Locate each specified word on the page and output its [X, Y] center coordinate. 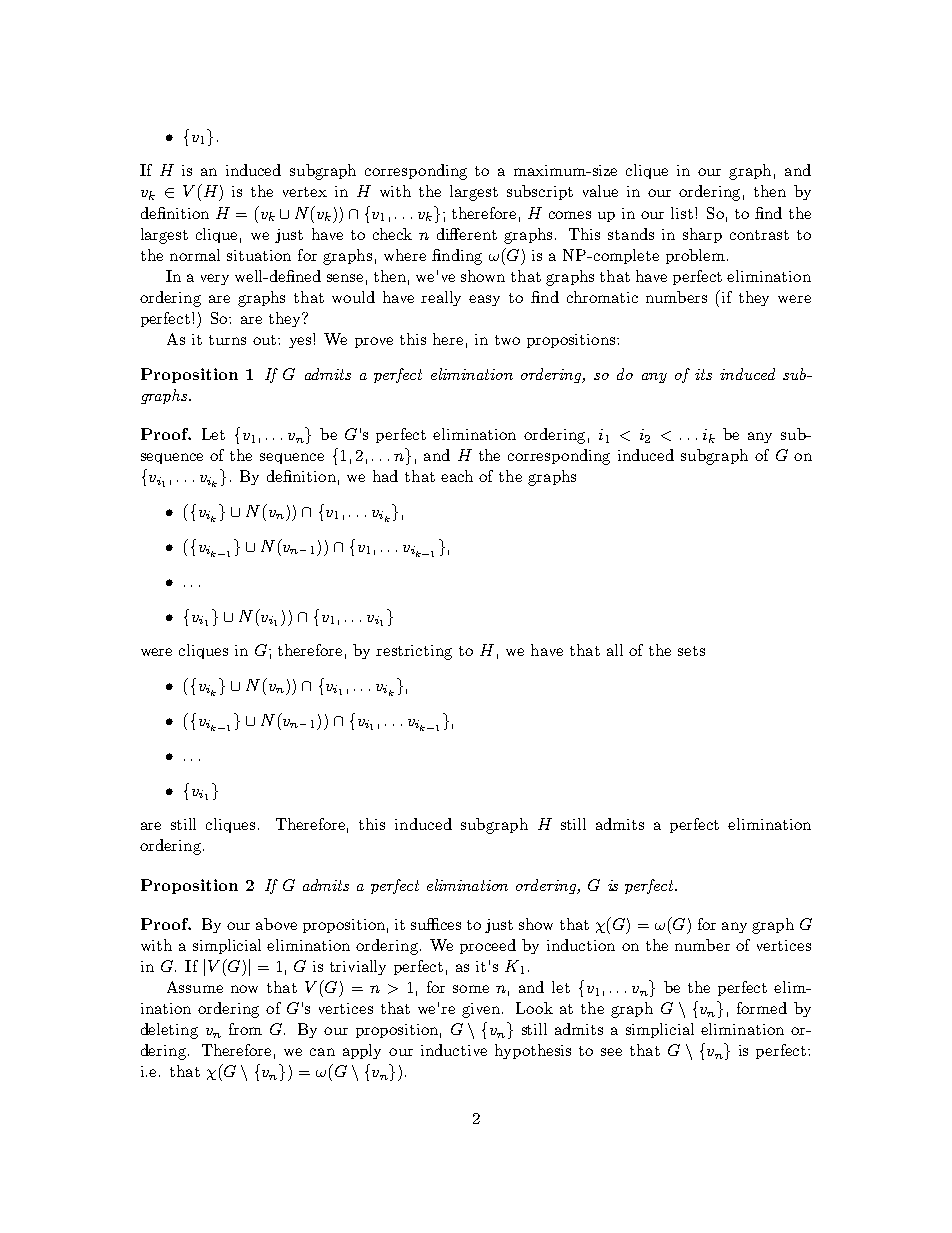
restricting [414, 652]
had [385, 476]
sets [691, 651]
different [467, 234]
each [457, 476]
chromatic [602, 297]
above [276, 924]
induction [581, 945]
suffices [436, 924]
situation [259, 255]
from [245, 1029]
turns [227, 340]
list [683, 213]
